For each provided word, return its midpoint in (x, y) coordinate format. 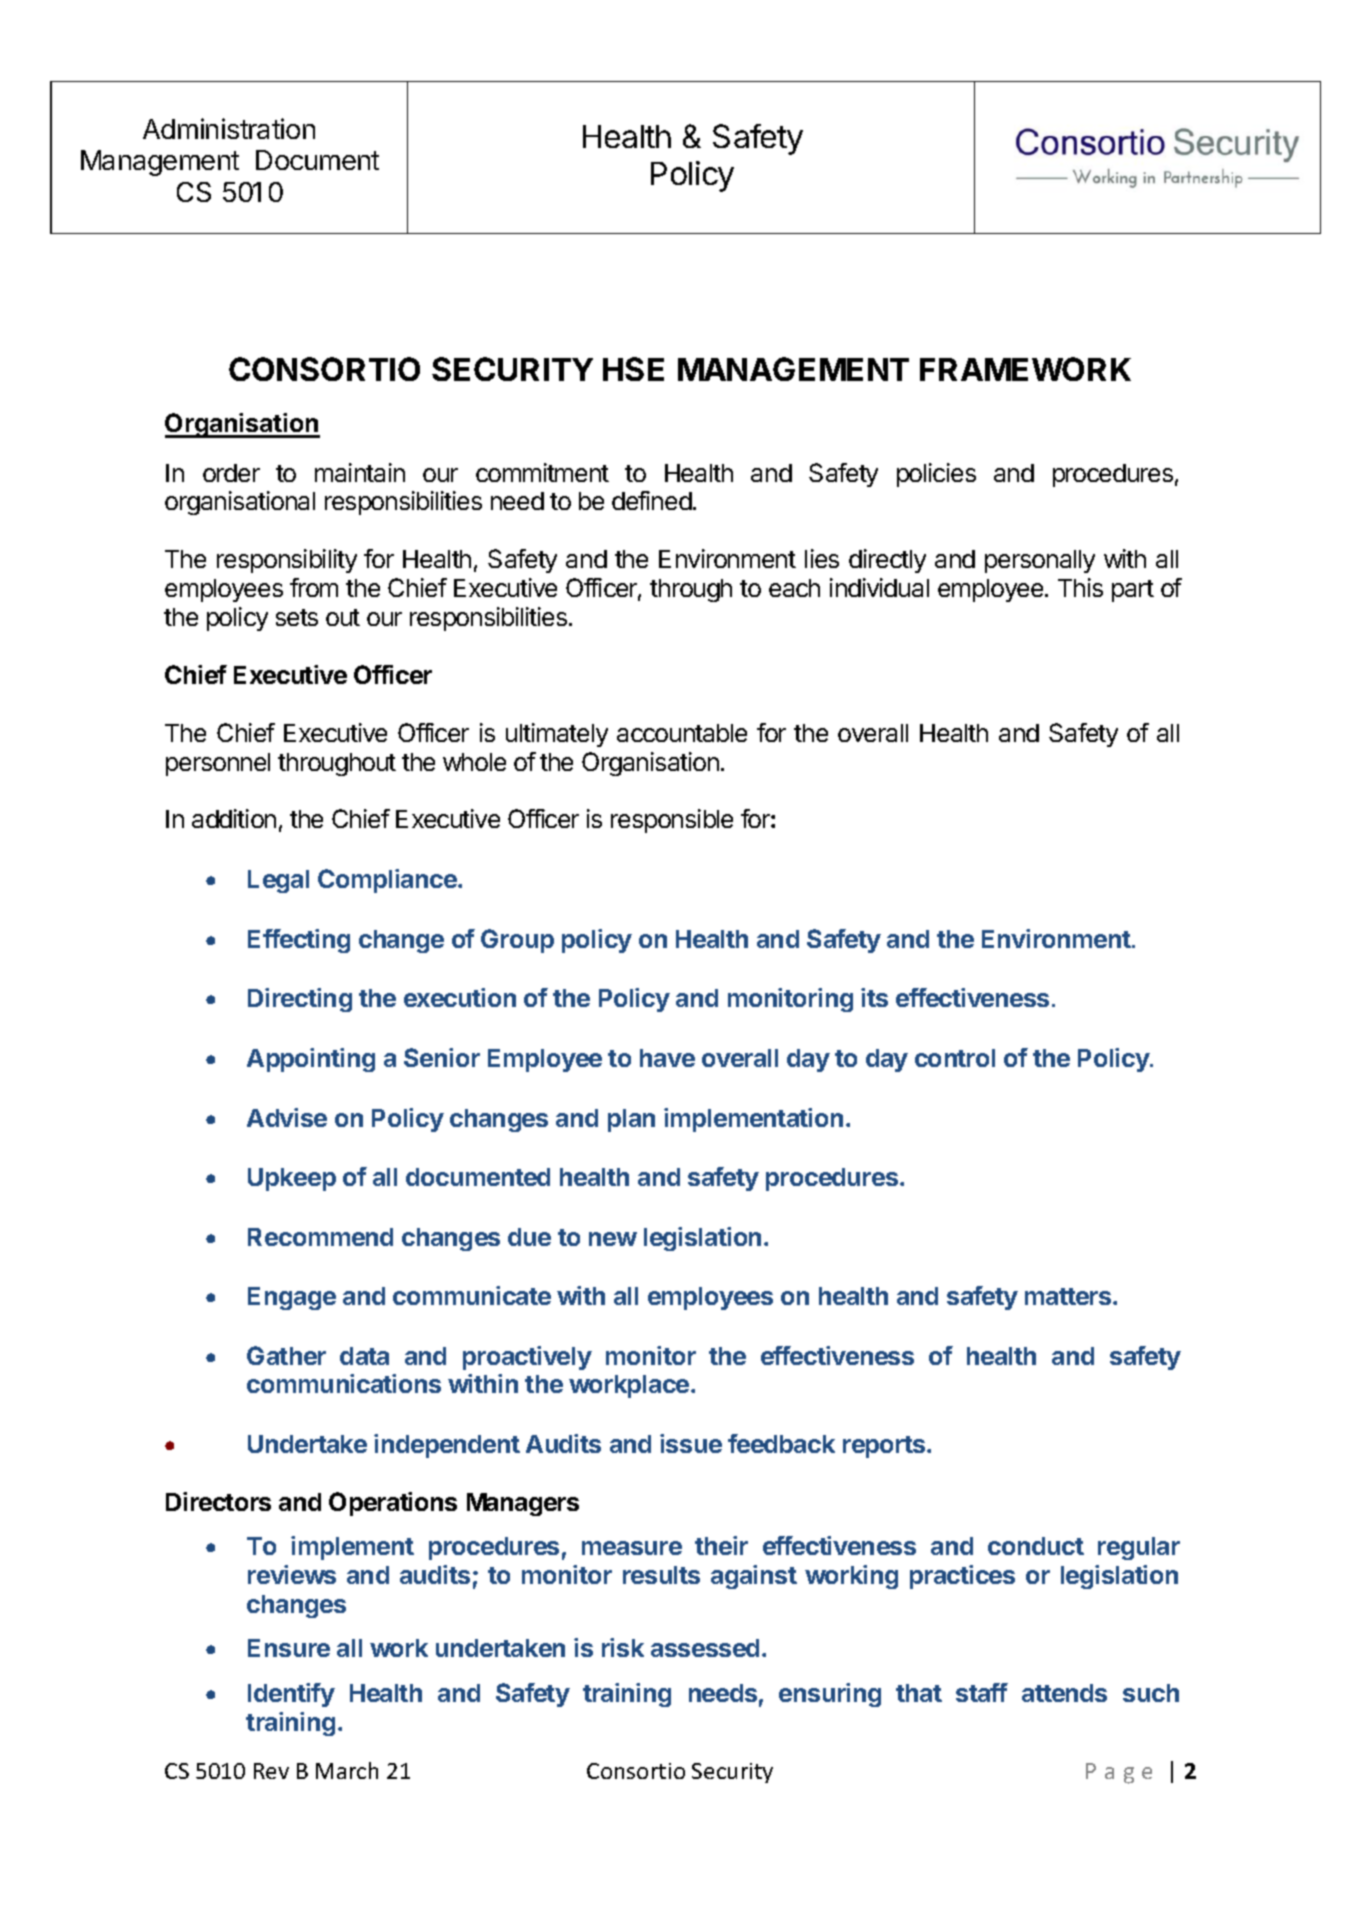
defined (652, 500)
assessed (705, 1648)
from (314, 587)
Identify (291, 1695)
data (364, 1356)
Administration (229, 128)
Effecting (299, 941)
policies (936, 475)
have (667, 1058)
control (955, 1058)
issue (691, 1443)
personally (1040, 561)
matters (1069, 1296)
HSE (633, 369)
